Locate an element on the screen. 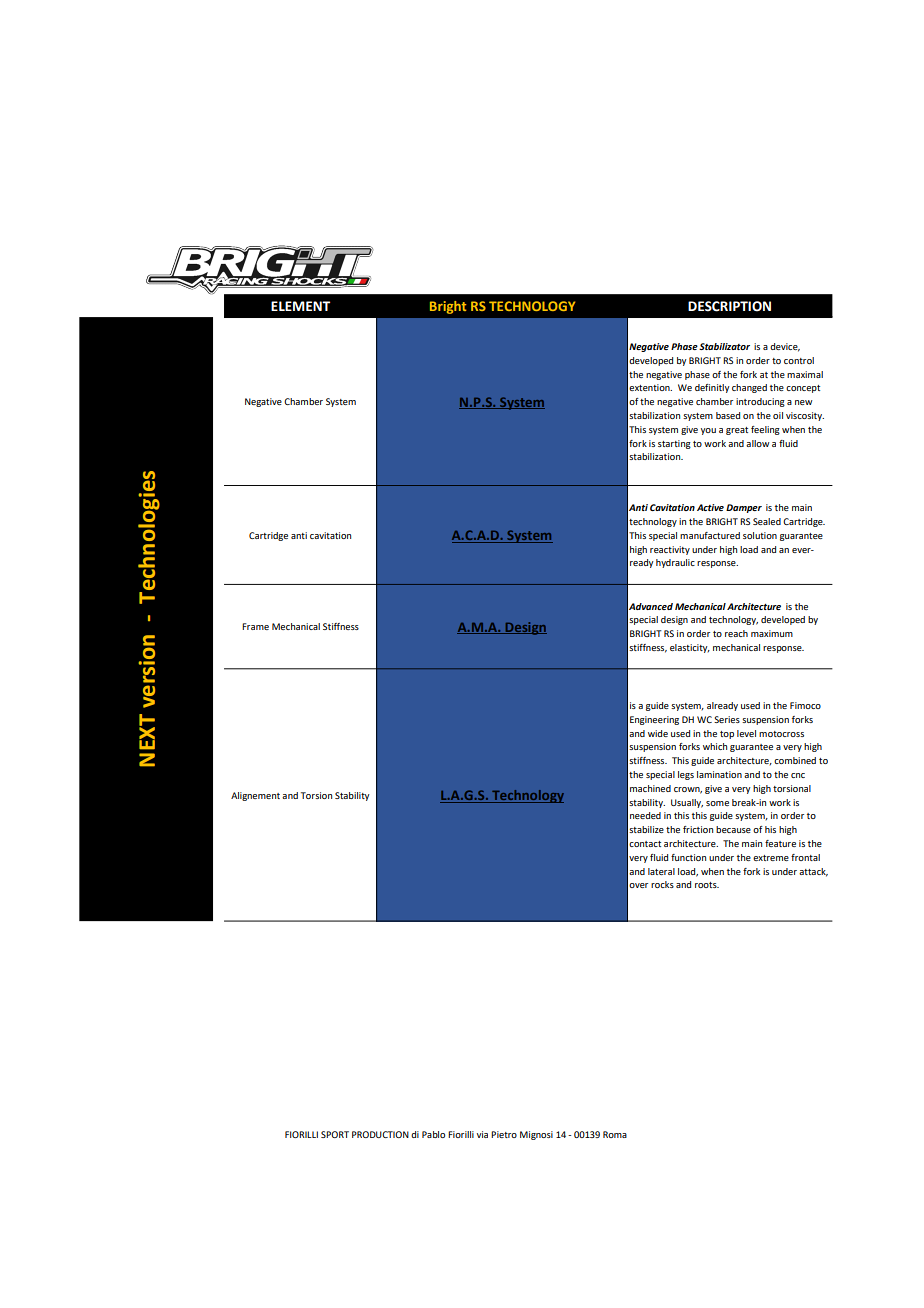  extention is located at coordinates (650, 387).
